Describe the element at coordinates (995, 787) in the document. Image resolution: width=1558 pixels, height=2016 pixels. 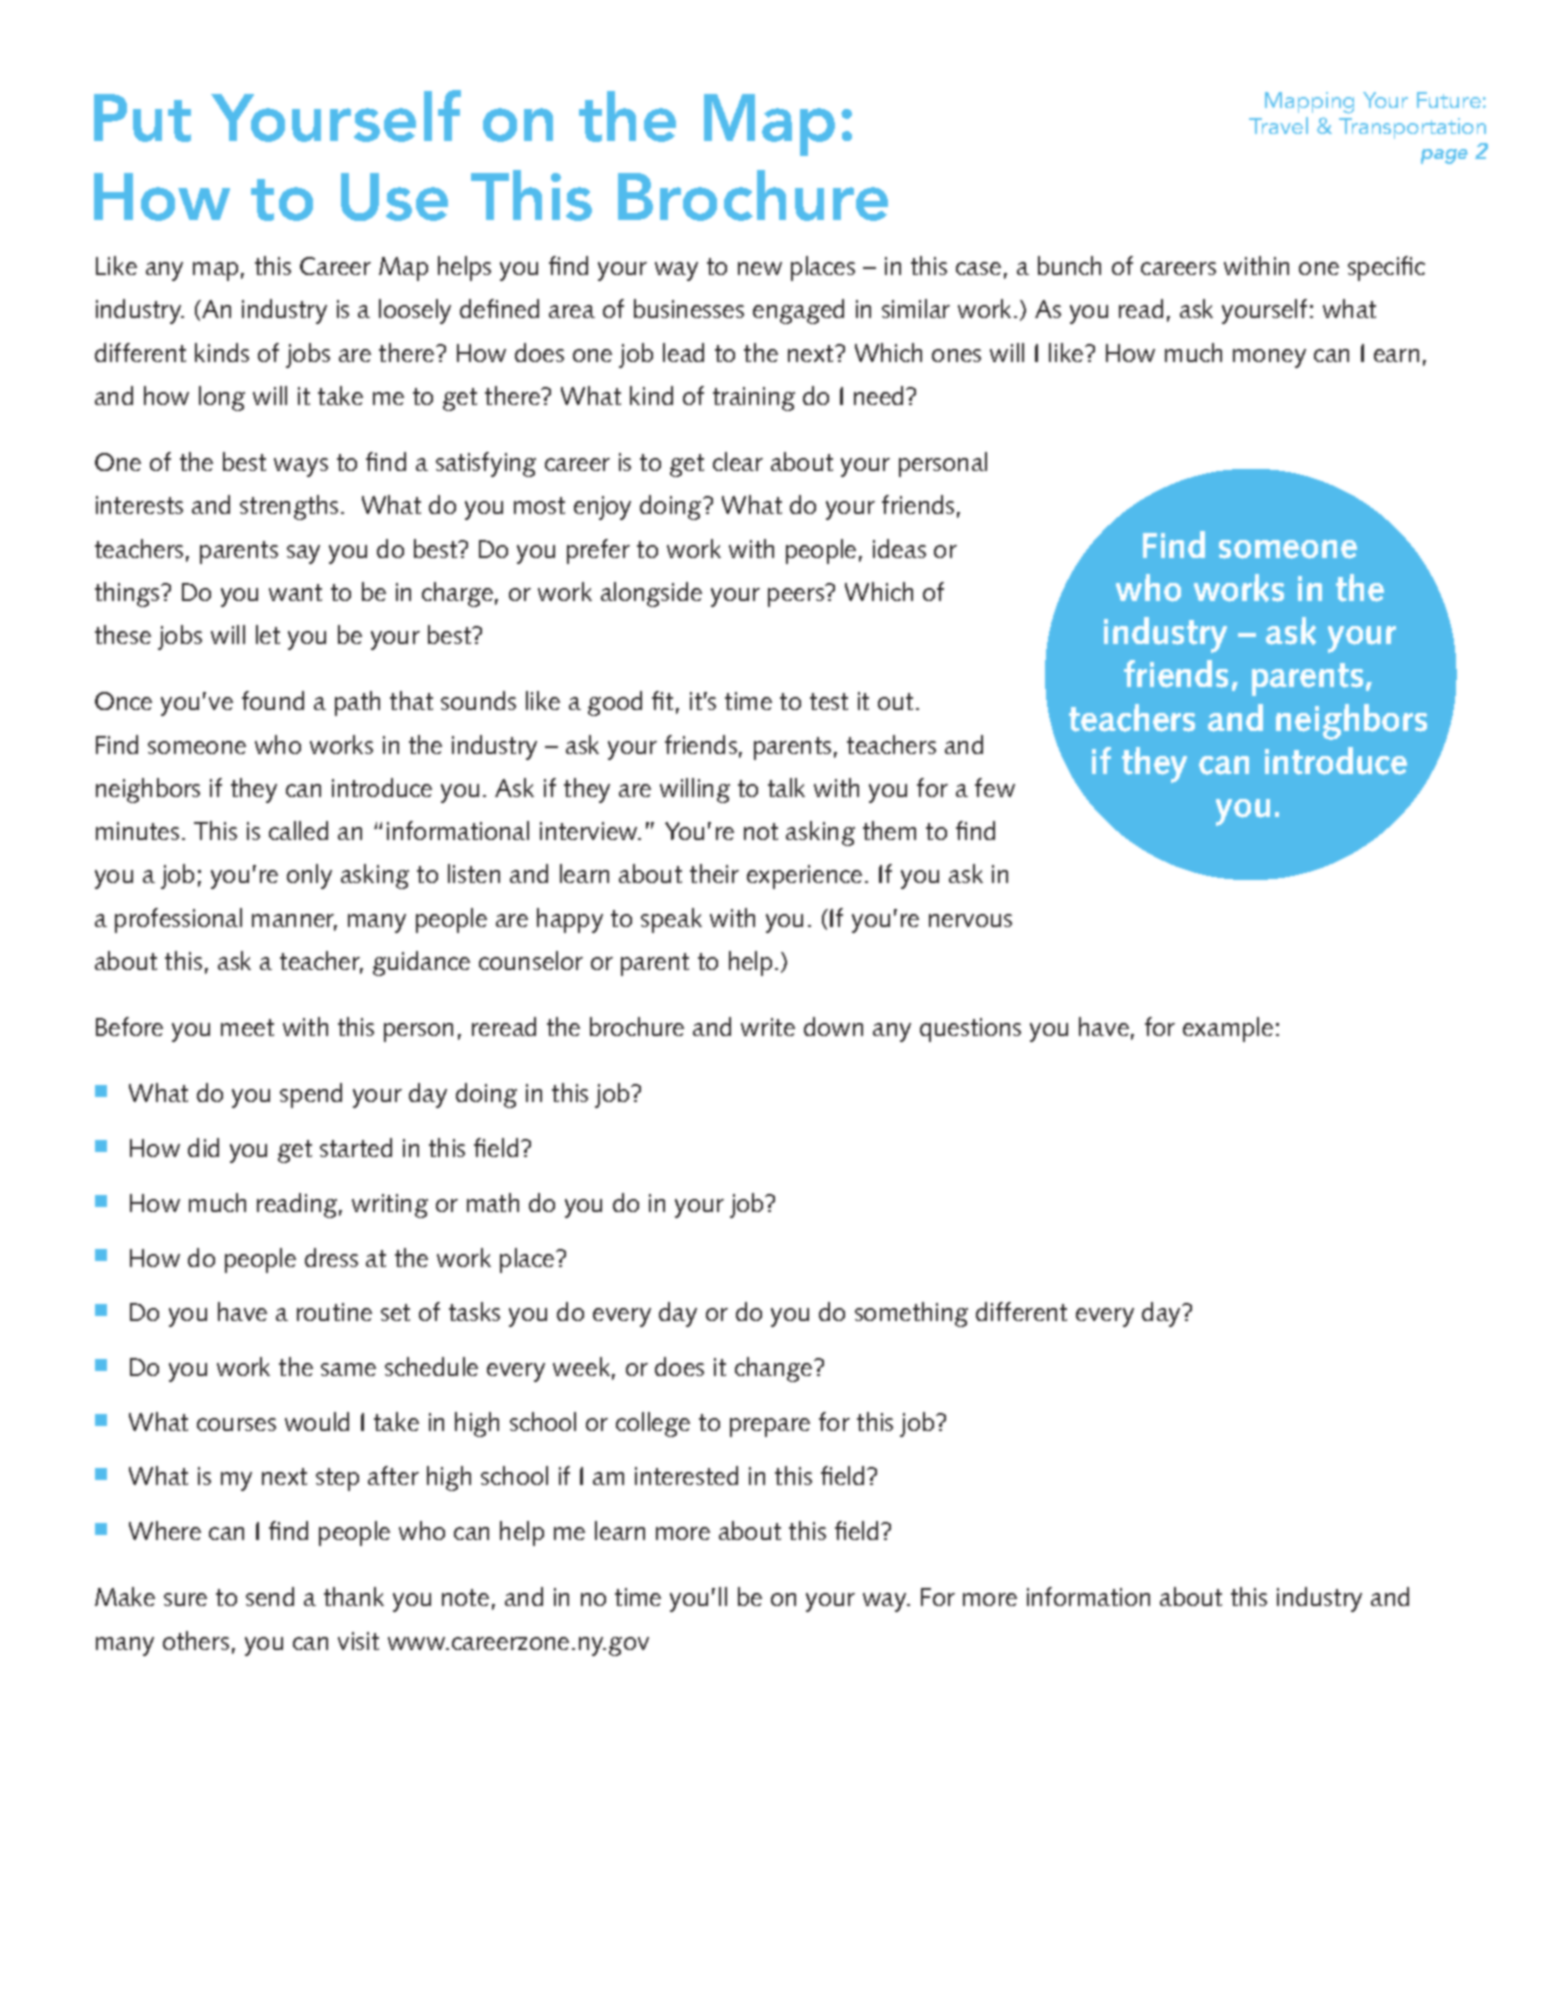
I see `few` at that location.
